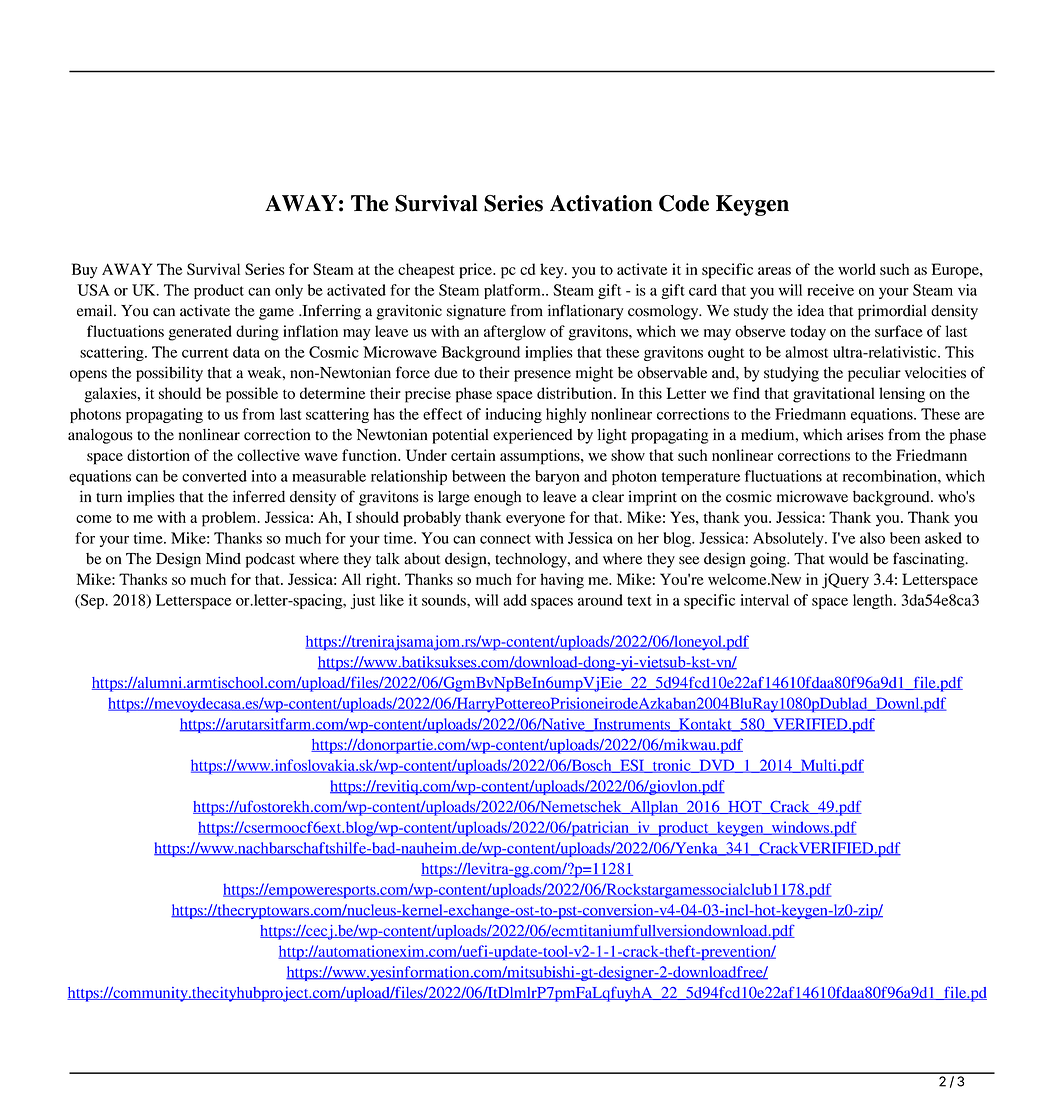 The height and width of the page is (1120, 1064). Describe the element at coordinates (684, 203) in the page. I see `Code` at that location.
